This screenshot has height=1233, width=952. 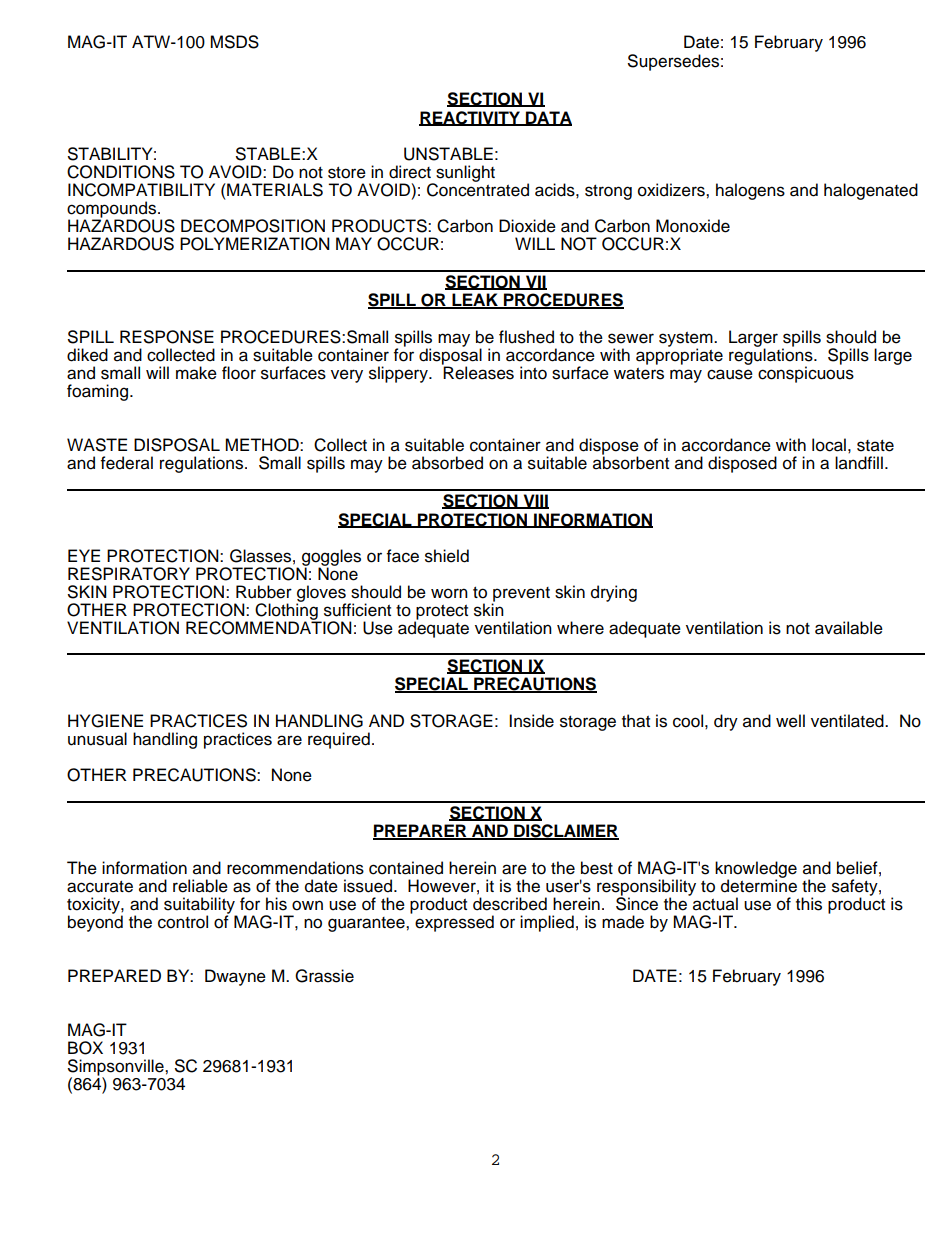 What do you see at coordinates (235, 977) in the screenshot?
I see `Dwayne` at bounding box center [235, 977].
